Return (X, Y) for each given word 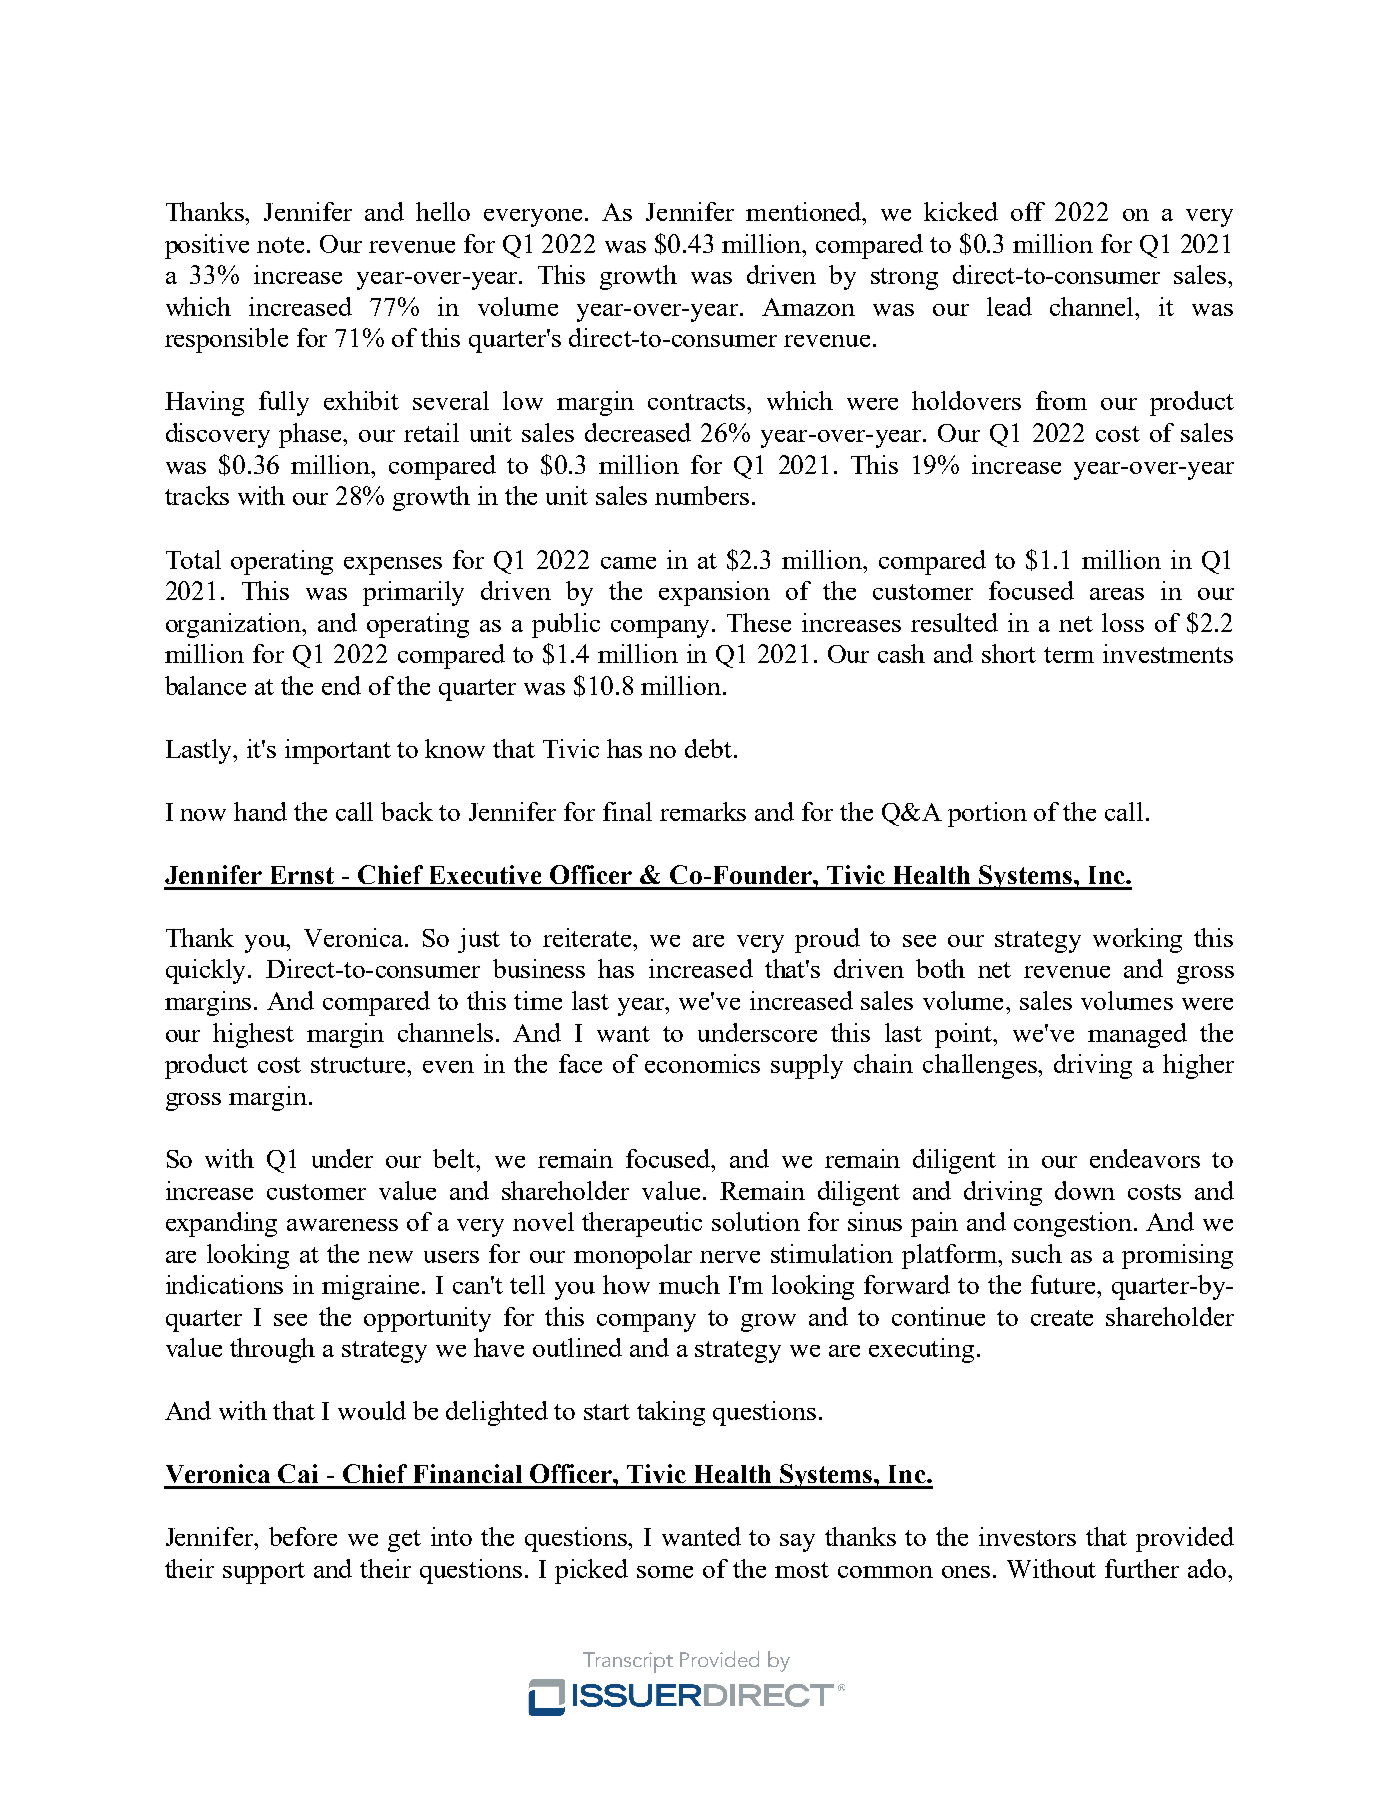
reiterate (589, 937)
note (280, 245)
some (665, 1572)
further (1142, 1568)
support (264, 1573)
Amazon (808, 307)
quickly (207, 971)
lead (1009, 306)
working (1137, 940)
